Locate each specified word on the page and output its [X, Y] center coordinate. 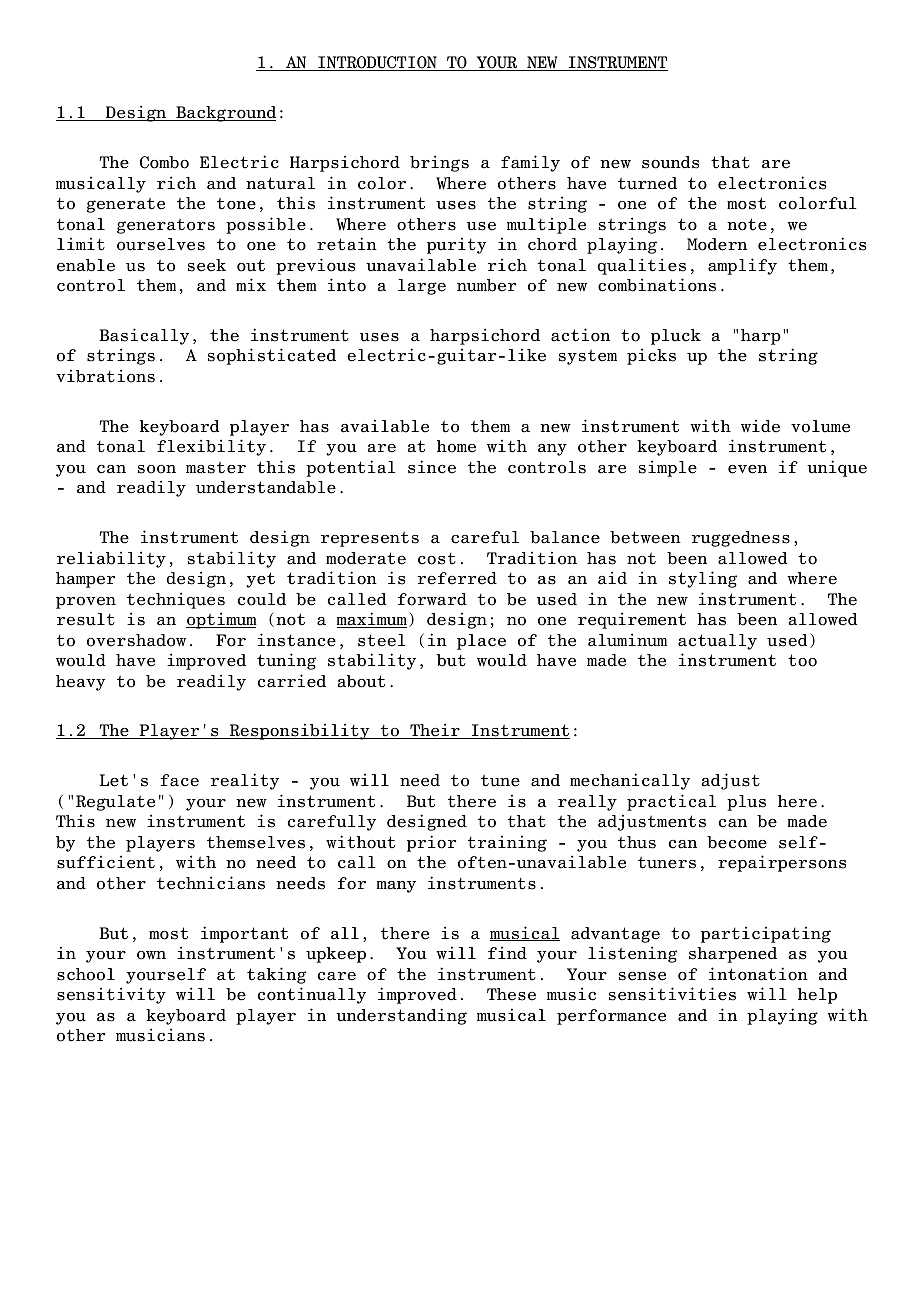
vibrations [105, 376]
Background [225, 114]
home [456, 446]
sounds [670, 162]
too [802, 660]
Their [435, 731]
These [511, 994]
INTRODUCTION [377, 63]
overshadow [136, 640]
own [151, 955]
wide [760, 426]
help [817, 996]
